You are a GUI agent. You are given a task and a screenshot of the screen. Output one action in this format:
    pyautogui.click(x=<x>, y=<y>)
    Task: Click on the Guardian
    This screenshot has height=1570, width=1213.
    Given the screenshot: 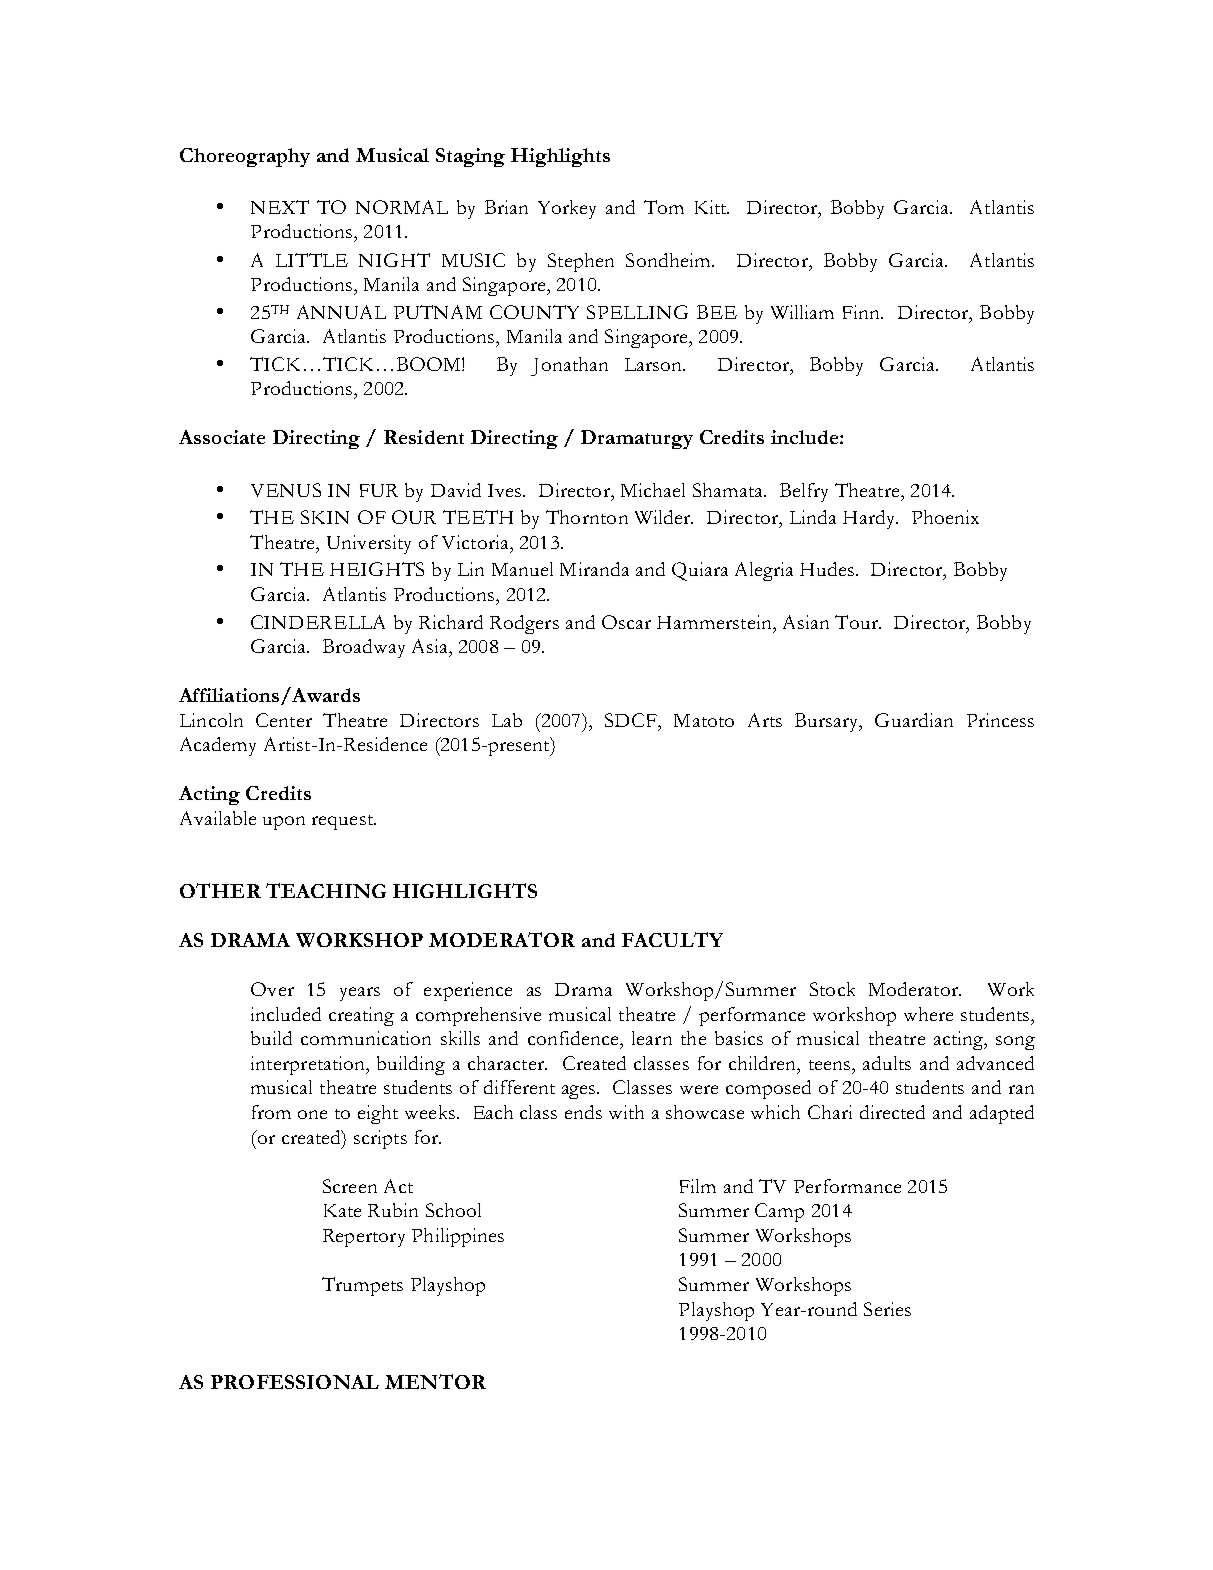 What is the action you would take?
    pyautogui.click(x=914, y=720)
